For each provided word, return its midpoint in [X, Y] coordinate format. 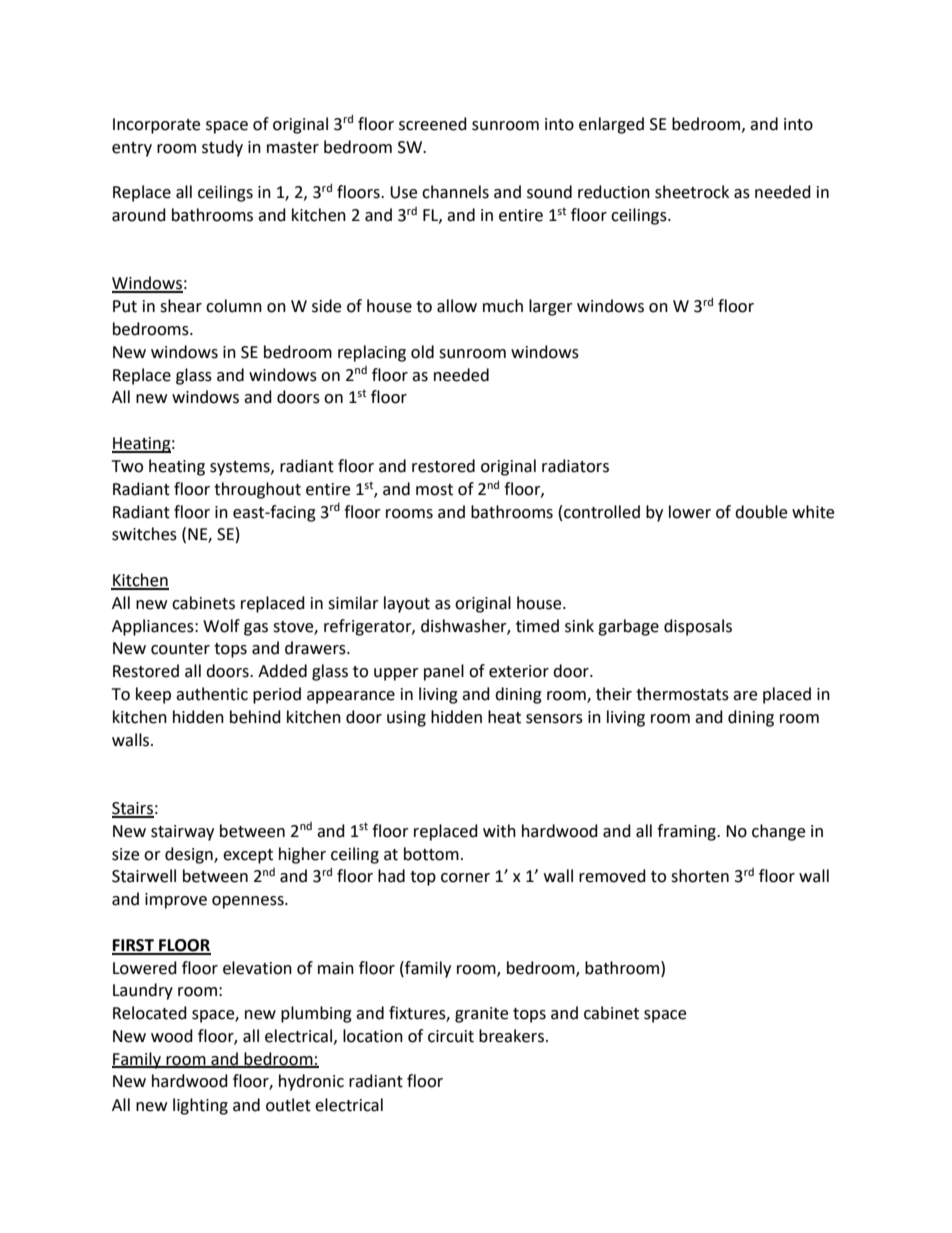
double [761, 512]
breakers [511, 1036]
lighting [200, 1106]
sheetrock [692, 192]
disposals [698, 627]
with [499, 831]
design [190, 855]
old [422, 352]
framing [687, 832]
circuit [451, 1036]
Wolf [221, 626]
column [234, 306]
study [222, 148]
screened [433, 124]
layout [407, 604]
